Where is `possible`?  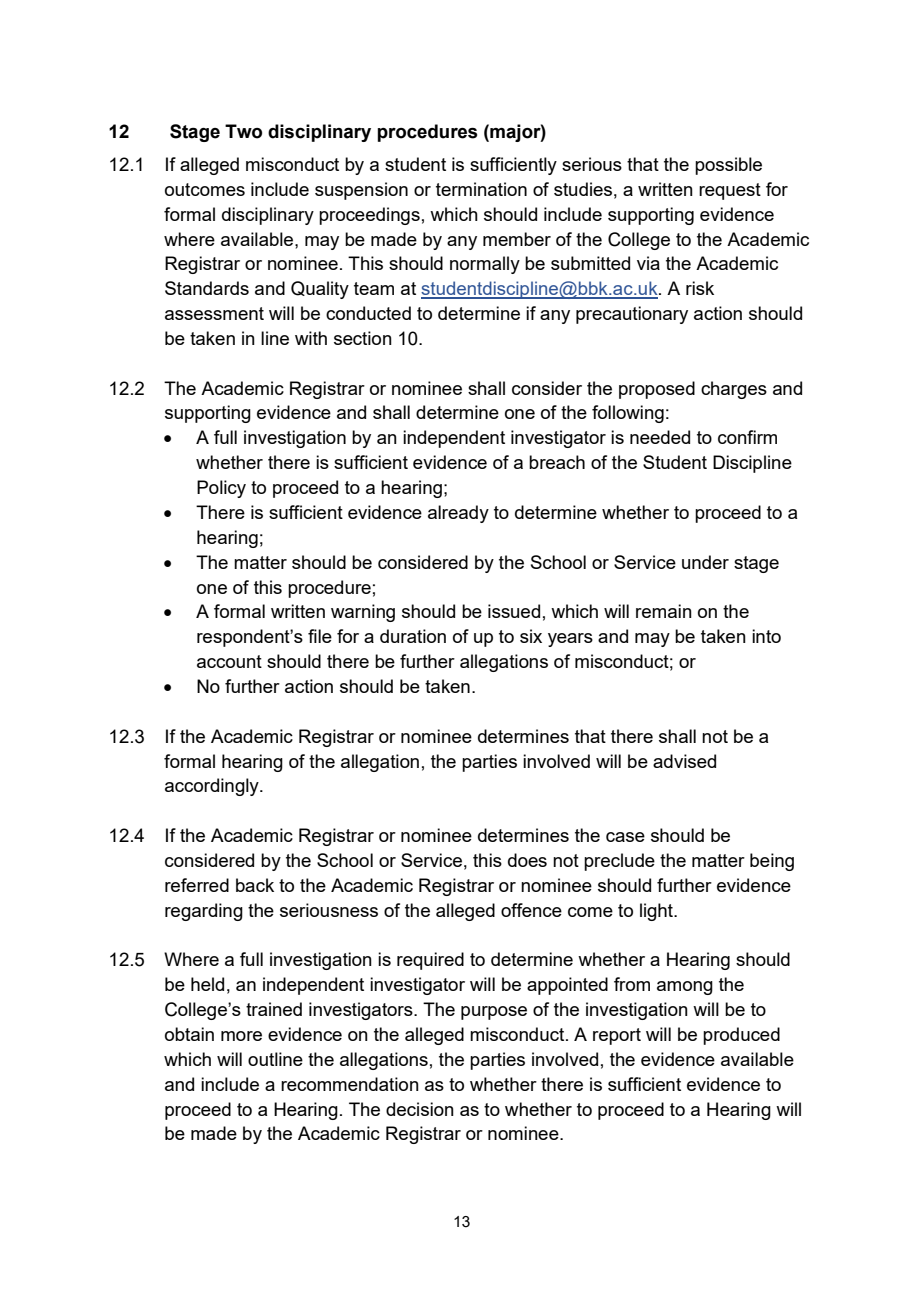
possible is located at coordinates (728, 166).
